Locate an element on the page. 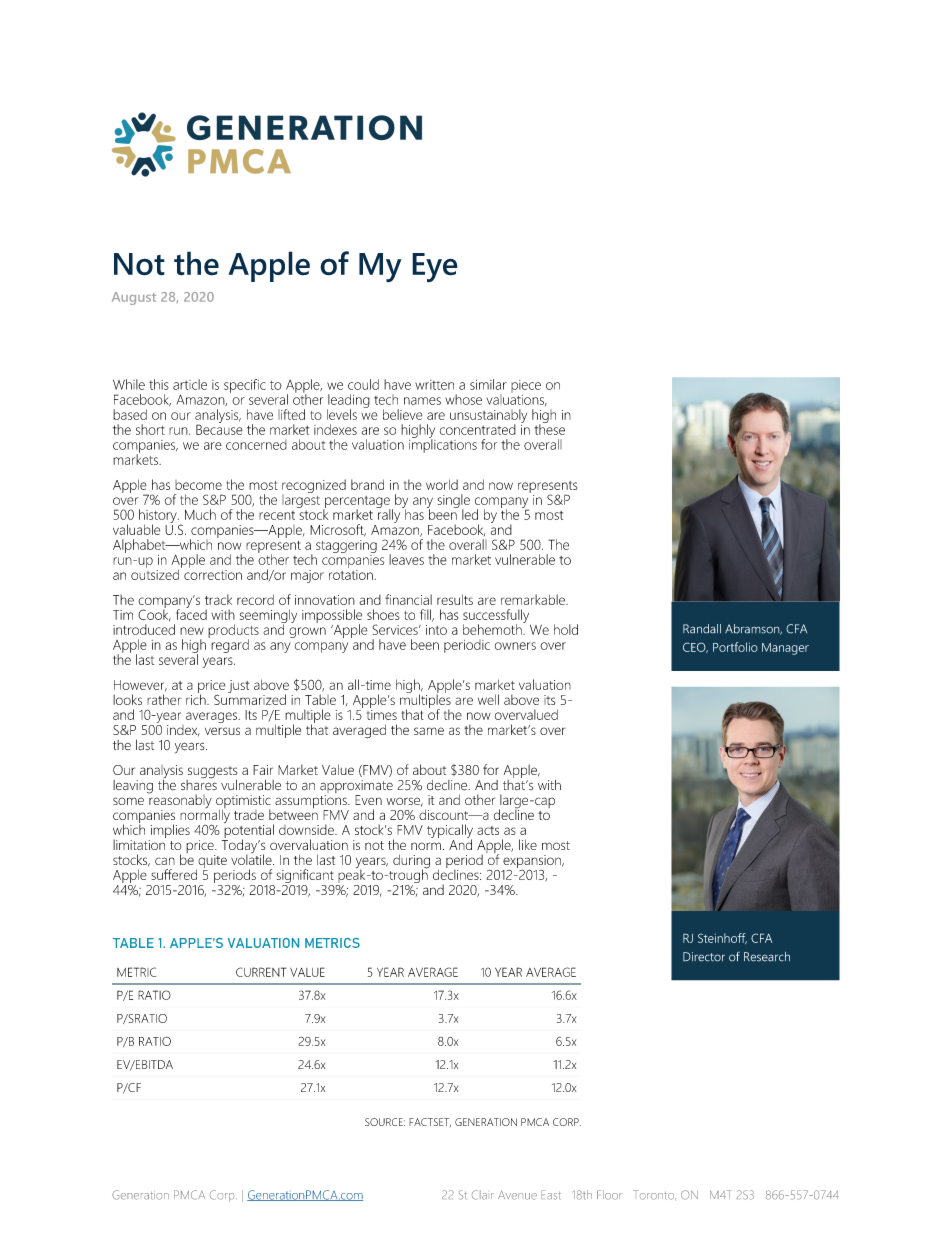  Clair is located at coordinates (483, 1195).
